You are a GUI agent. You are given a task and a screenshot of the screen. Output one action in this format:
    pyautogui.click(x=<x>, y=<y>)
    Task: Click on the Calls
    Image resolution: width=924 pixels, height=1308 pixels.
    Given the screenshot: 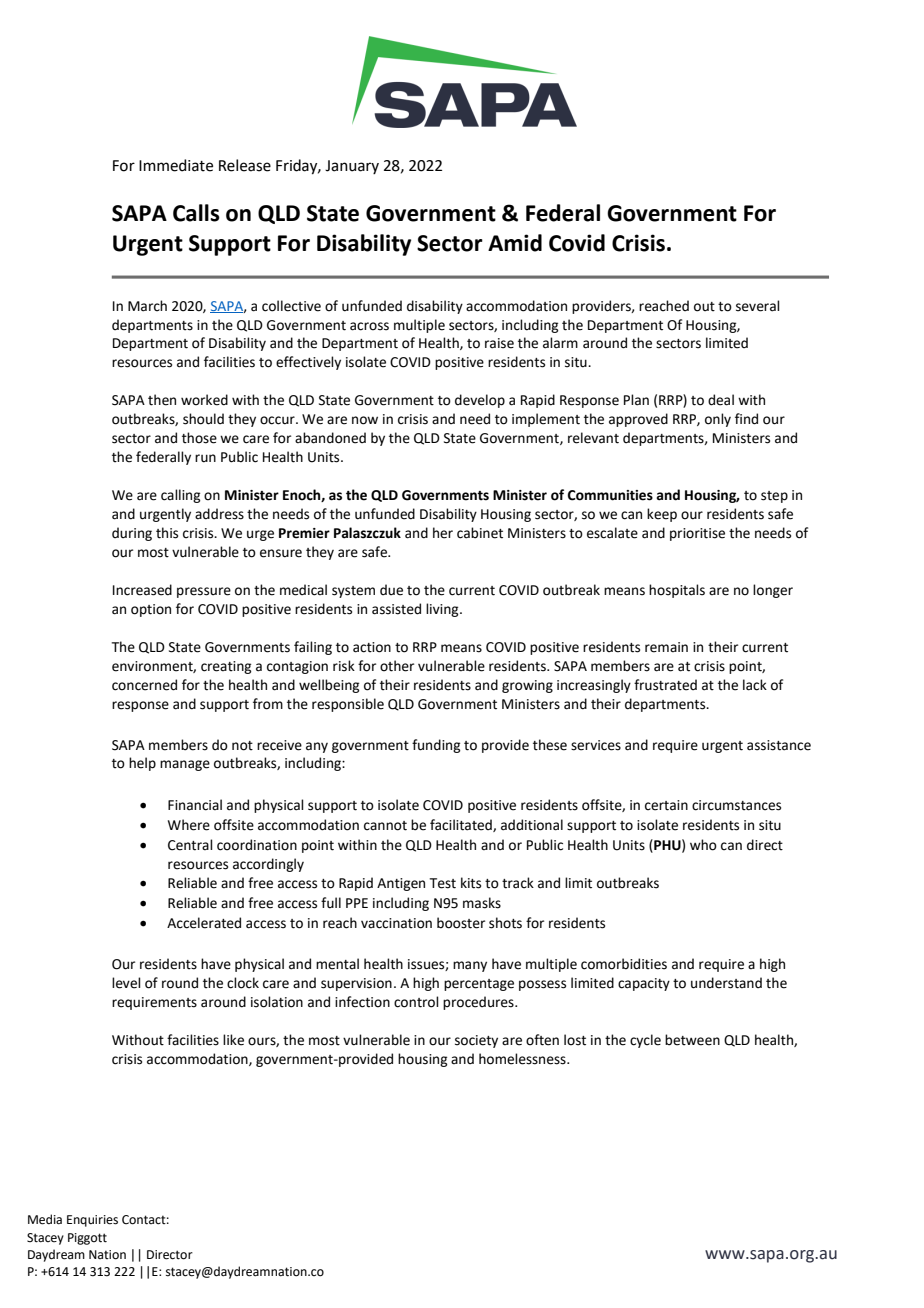 What is the action you would take?
    pyautogui.click(x=196, y=213)
